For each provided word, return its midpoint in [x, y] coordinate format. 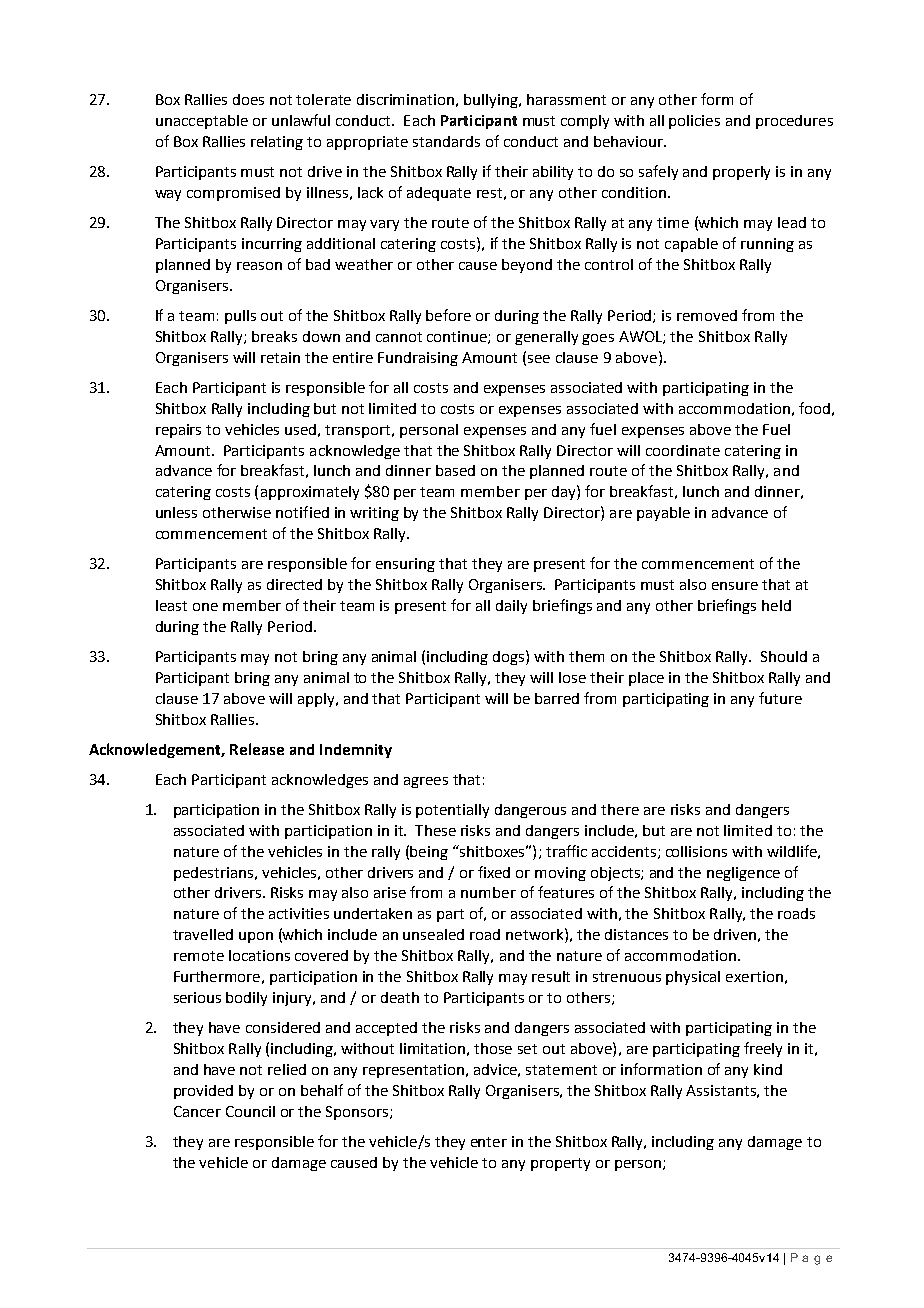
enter [489, 1142]
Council [250, 1111]
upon [256, 937]
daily [511, 607]
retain [280, 357]
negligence [743, 874]
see [539, 359]
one [205, 607]
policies [694, 122]
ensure [735, 586]
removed [707, 315]
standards [446, 141]
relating [277, 143]
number [488, 892]
